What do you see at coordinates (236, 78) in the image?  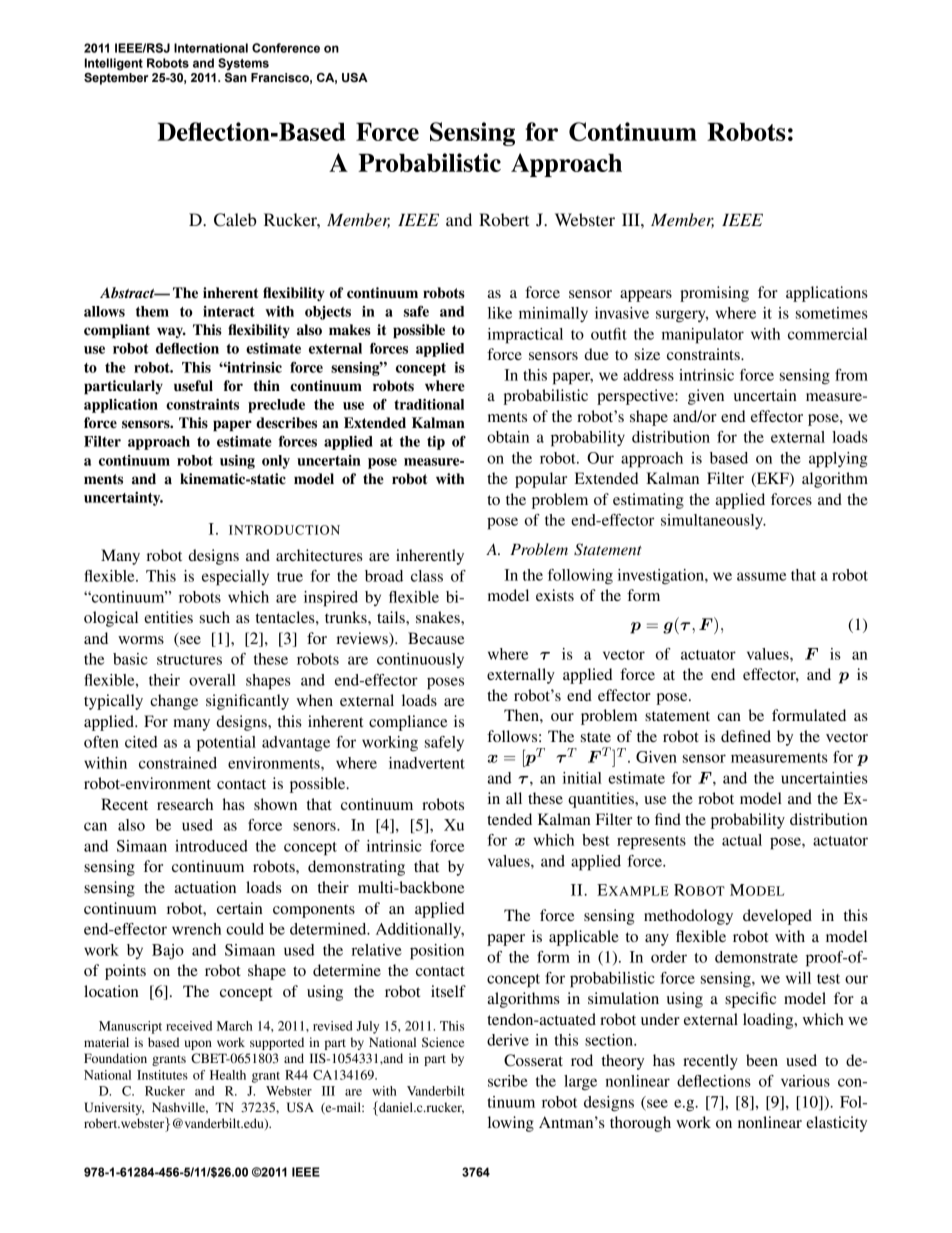 I see `San` at bounding box center [236, 78].
